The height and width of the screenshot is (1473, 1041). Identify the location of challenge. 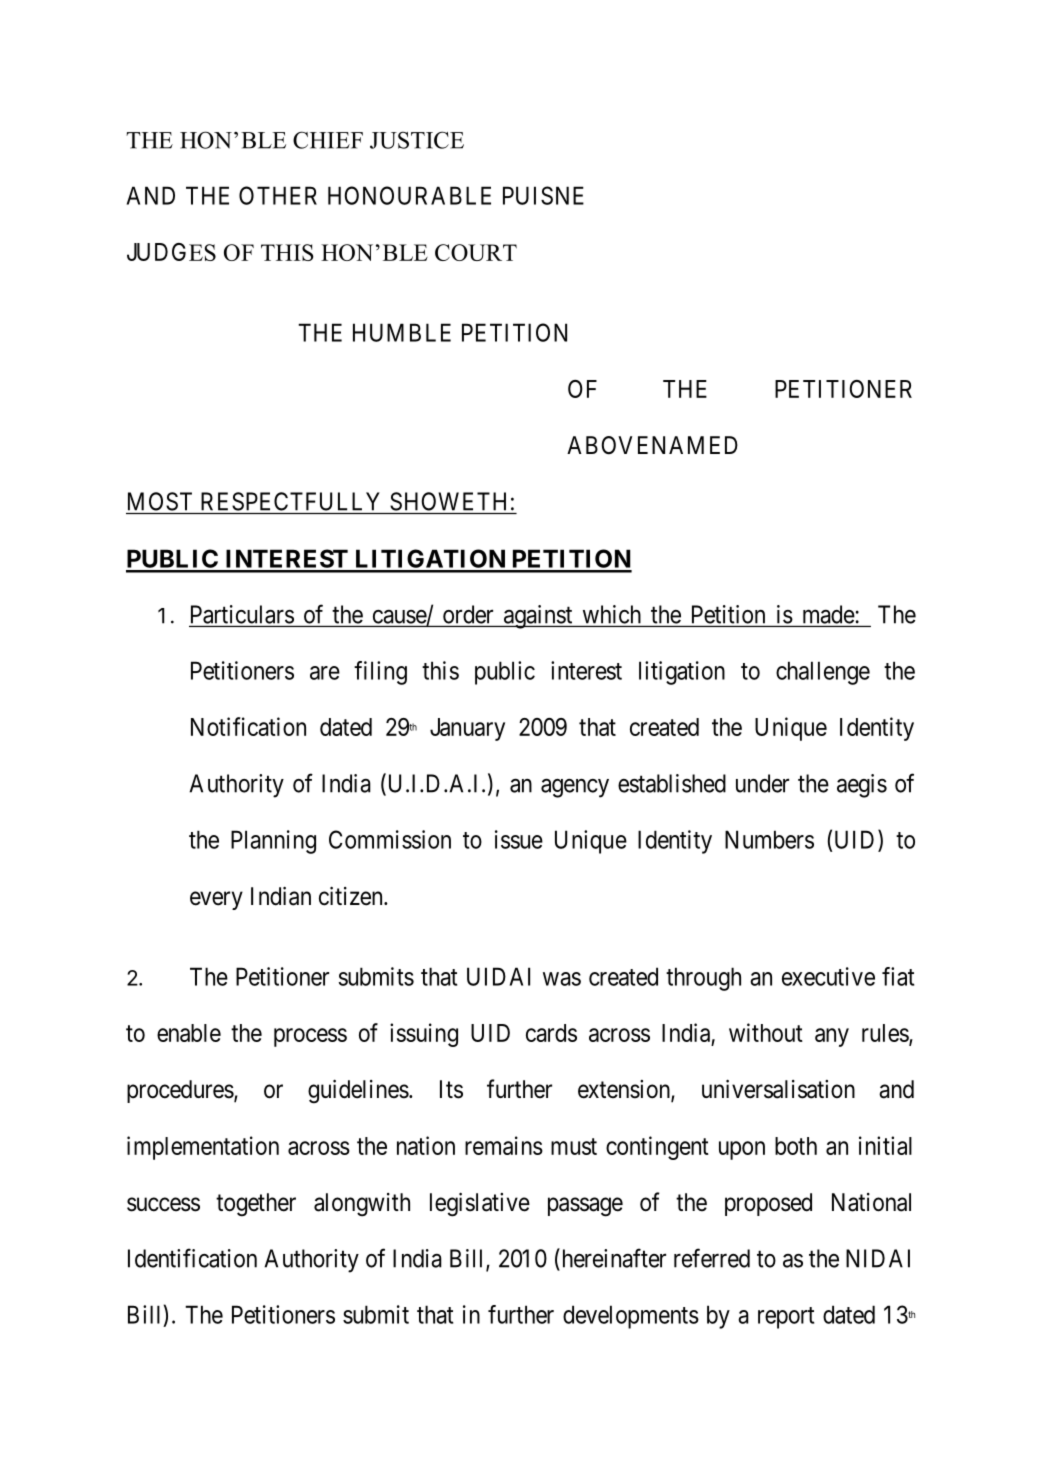
(823, 673).
